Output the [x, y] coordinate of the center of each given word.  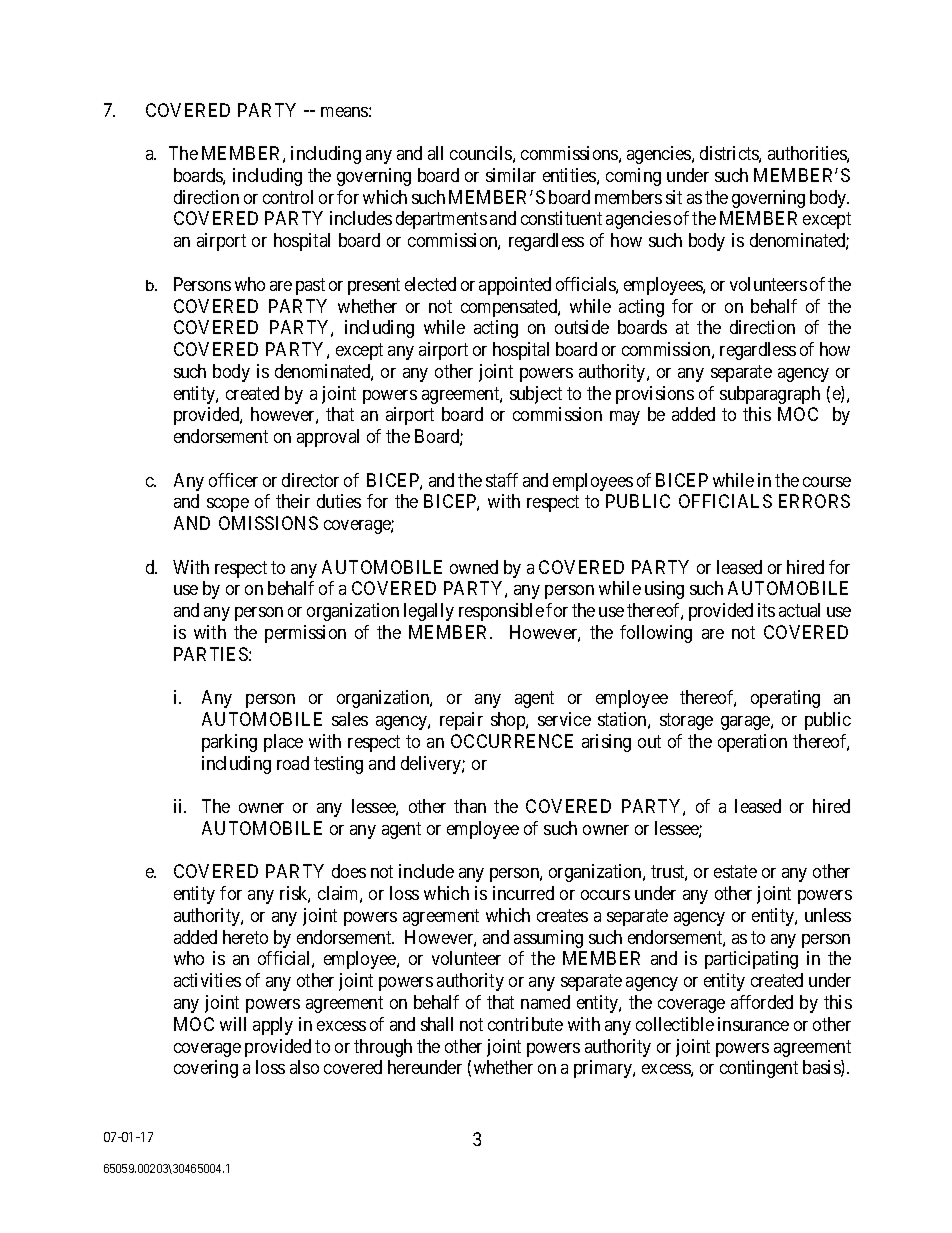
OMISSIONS [268, 523]
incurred [523, 893]
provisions [655, 395]
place [283, 743]
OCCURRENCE [512, 741]
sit [674, 197]
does [349, 871]
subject [536, 395]
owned [474, 567]
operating [785, 699]
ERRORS [814, 501]
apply [273, 1026]
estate [735, 872]
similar [511, 175]
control [288, 197]
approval [328, 438]
